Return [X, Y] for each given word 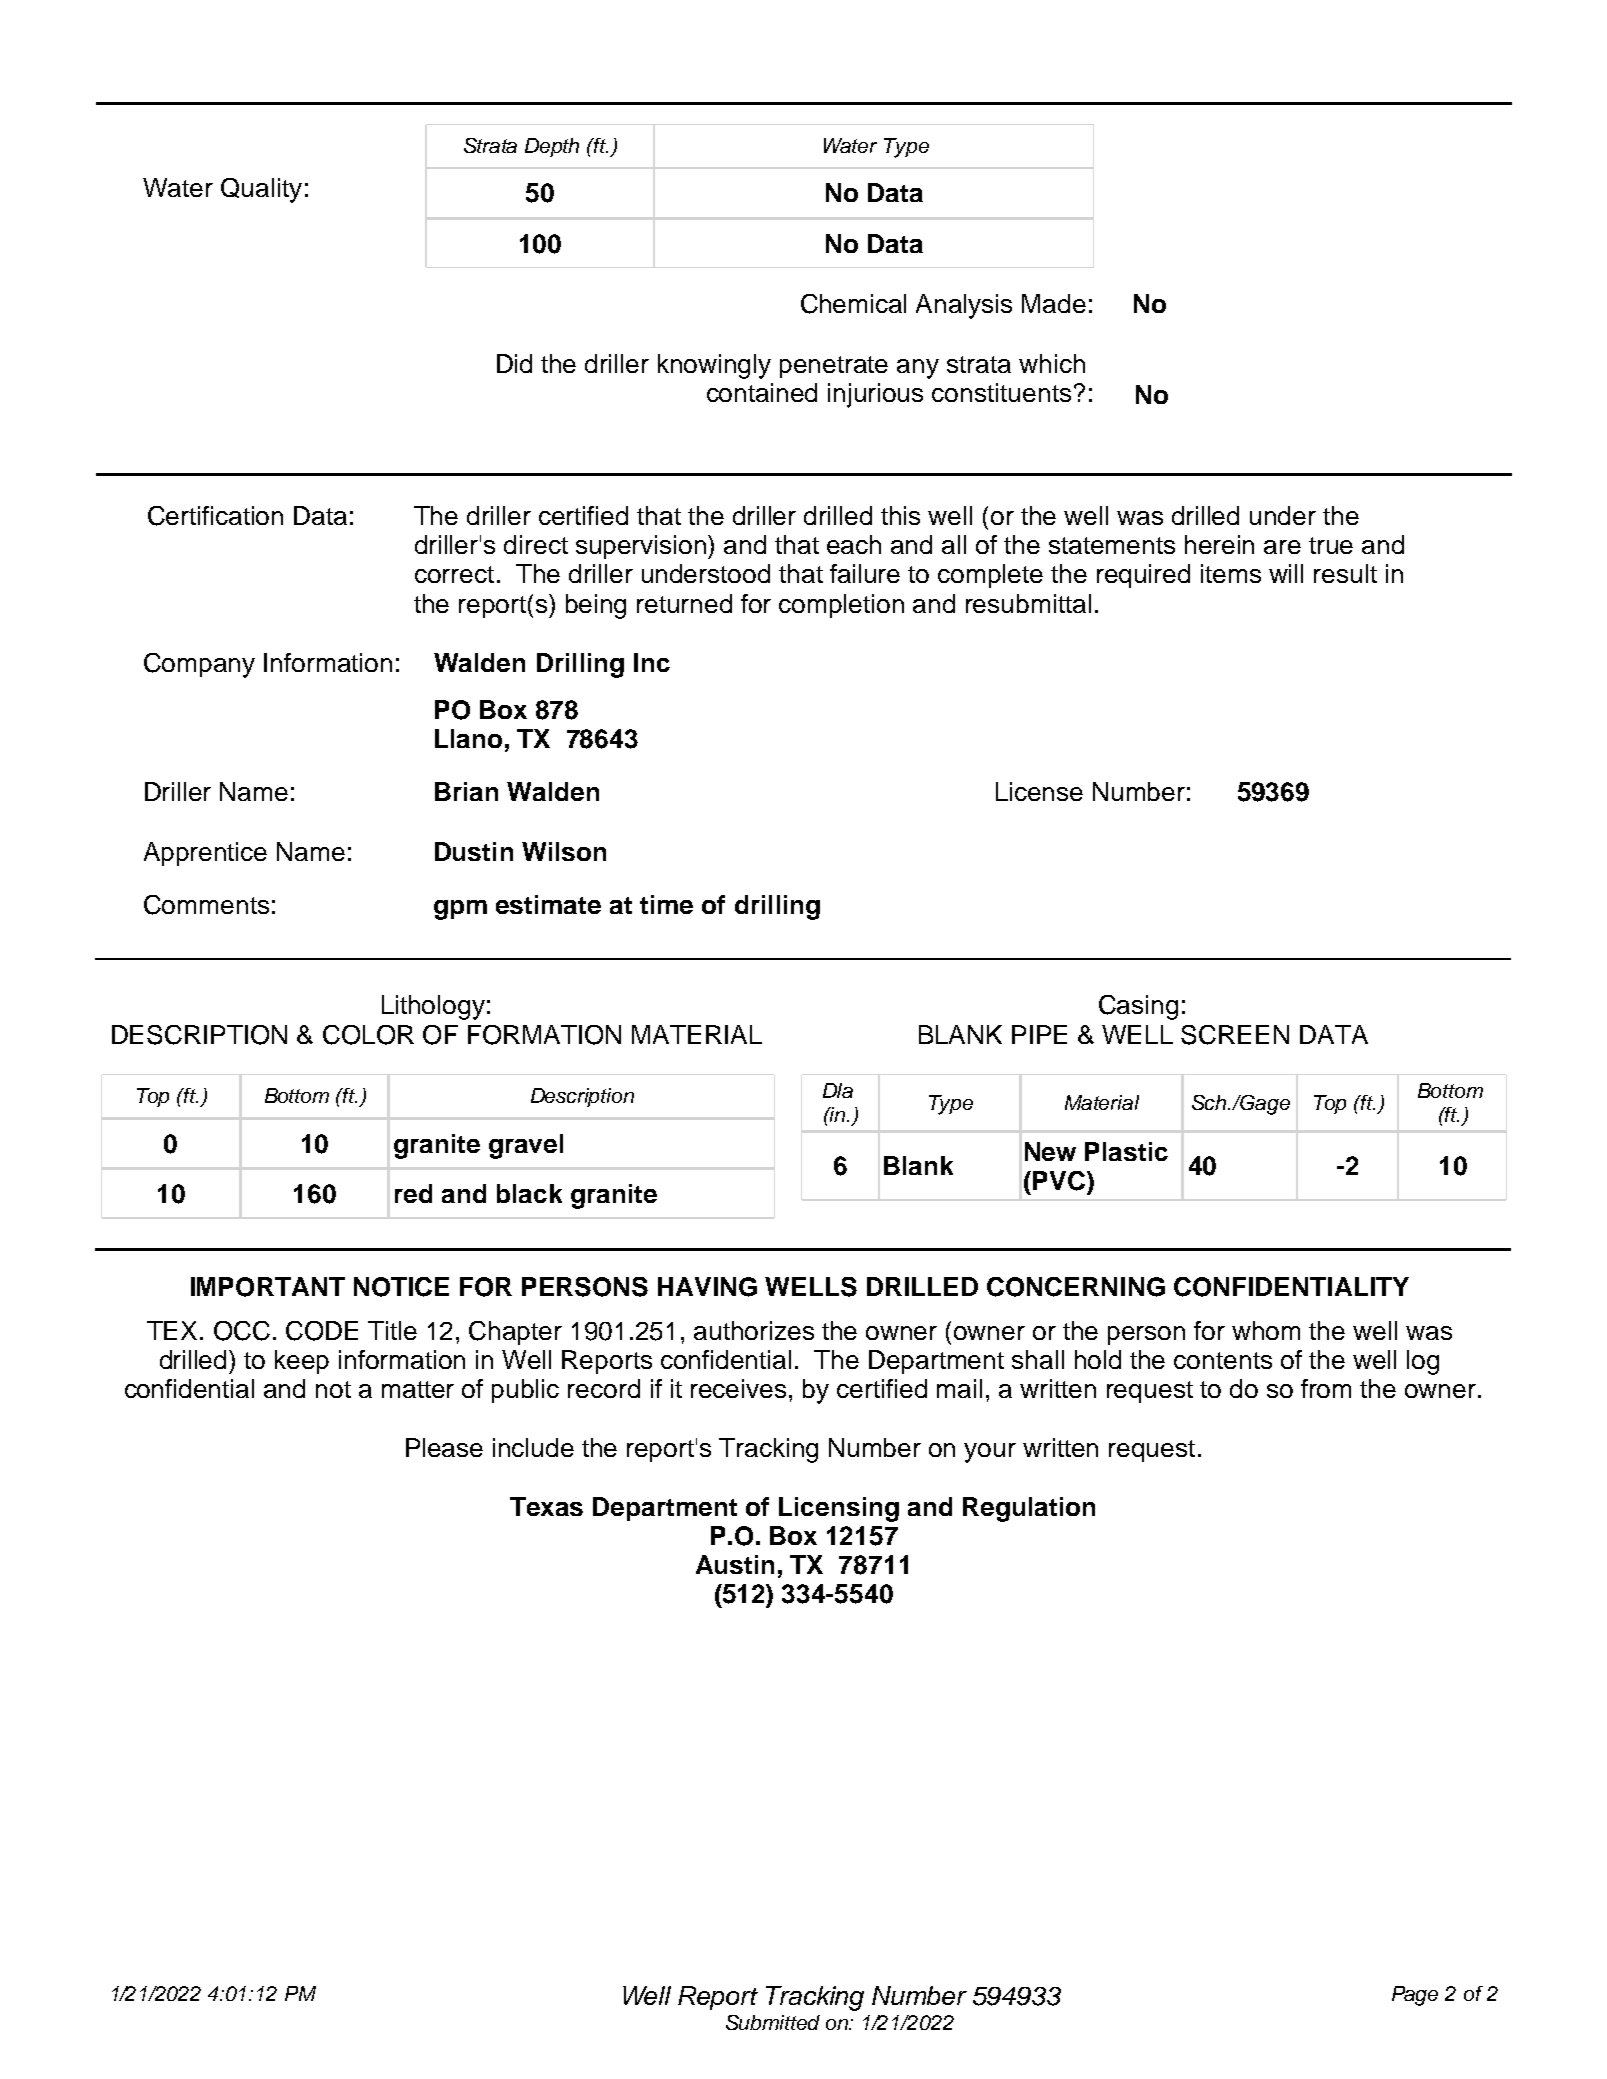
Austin [735, 1564]
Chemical [853, 304]
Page [1415, 1996]
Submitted [773, 2022]
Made [1054, 303]
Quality [261, 190]
